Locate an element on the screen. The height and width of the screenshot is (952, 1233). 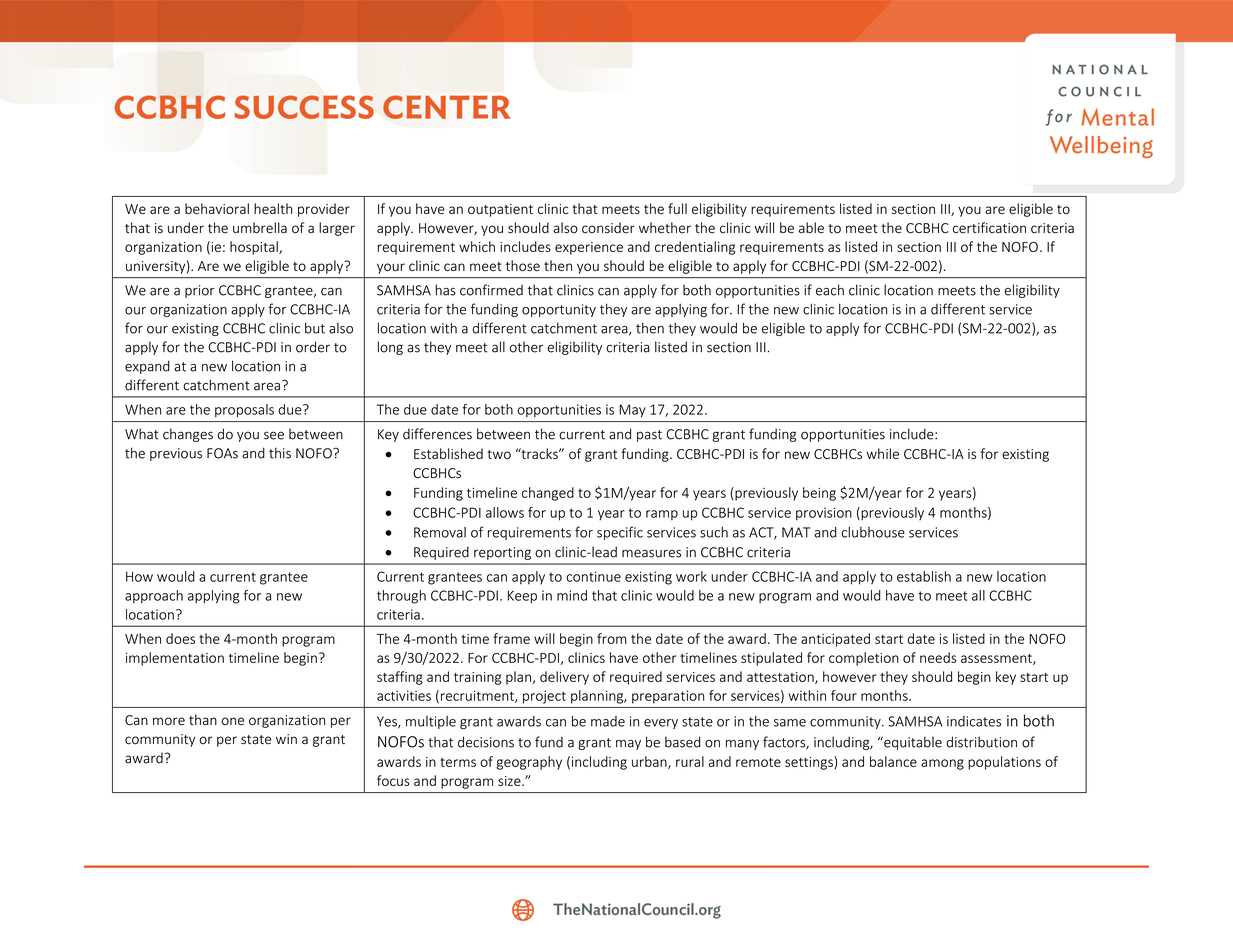
this is located at coordinates (280, 453).
